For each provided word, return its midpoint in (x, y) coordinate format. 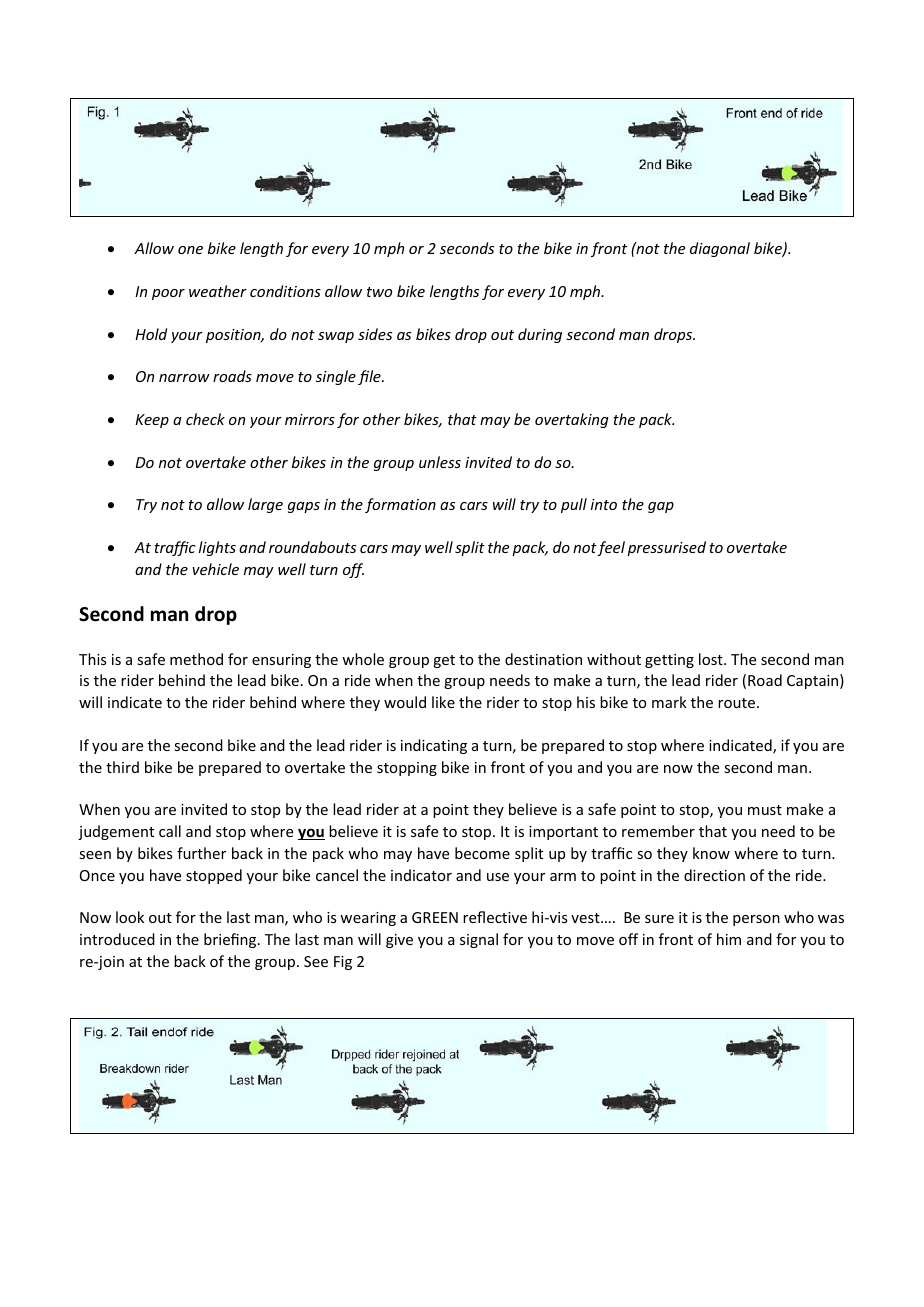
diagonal (720, 249)
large (265, 505)
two (379, 292)
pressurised (666, 548)
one (190, 250)
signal (479, 940)
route (738, 703)
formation (400, 505)
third (122, 767)
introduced (117, 939)
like (443, 702)
